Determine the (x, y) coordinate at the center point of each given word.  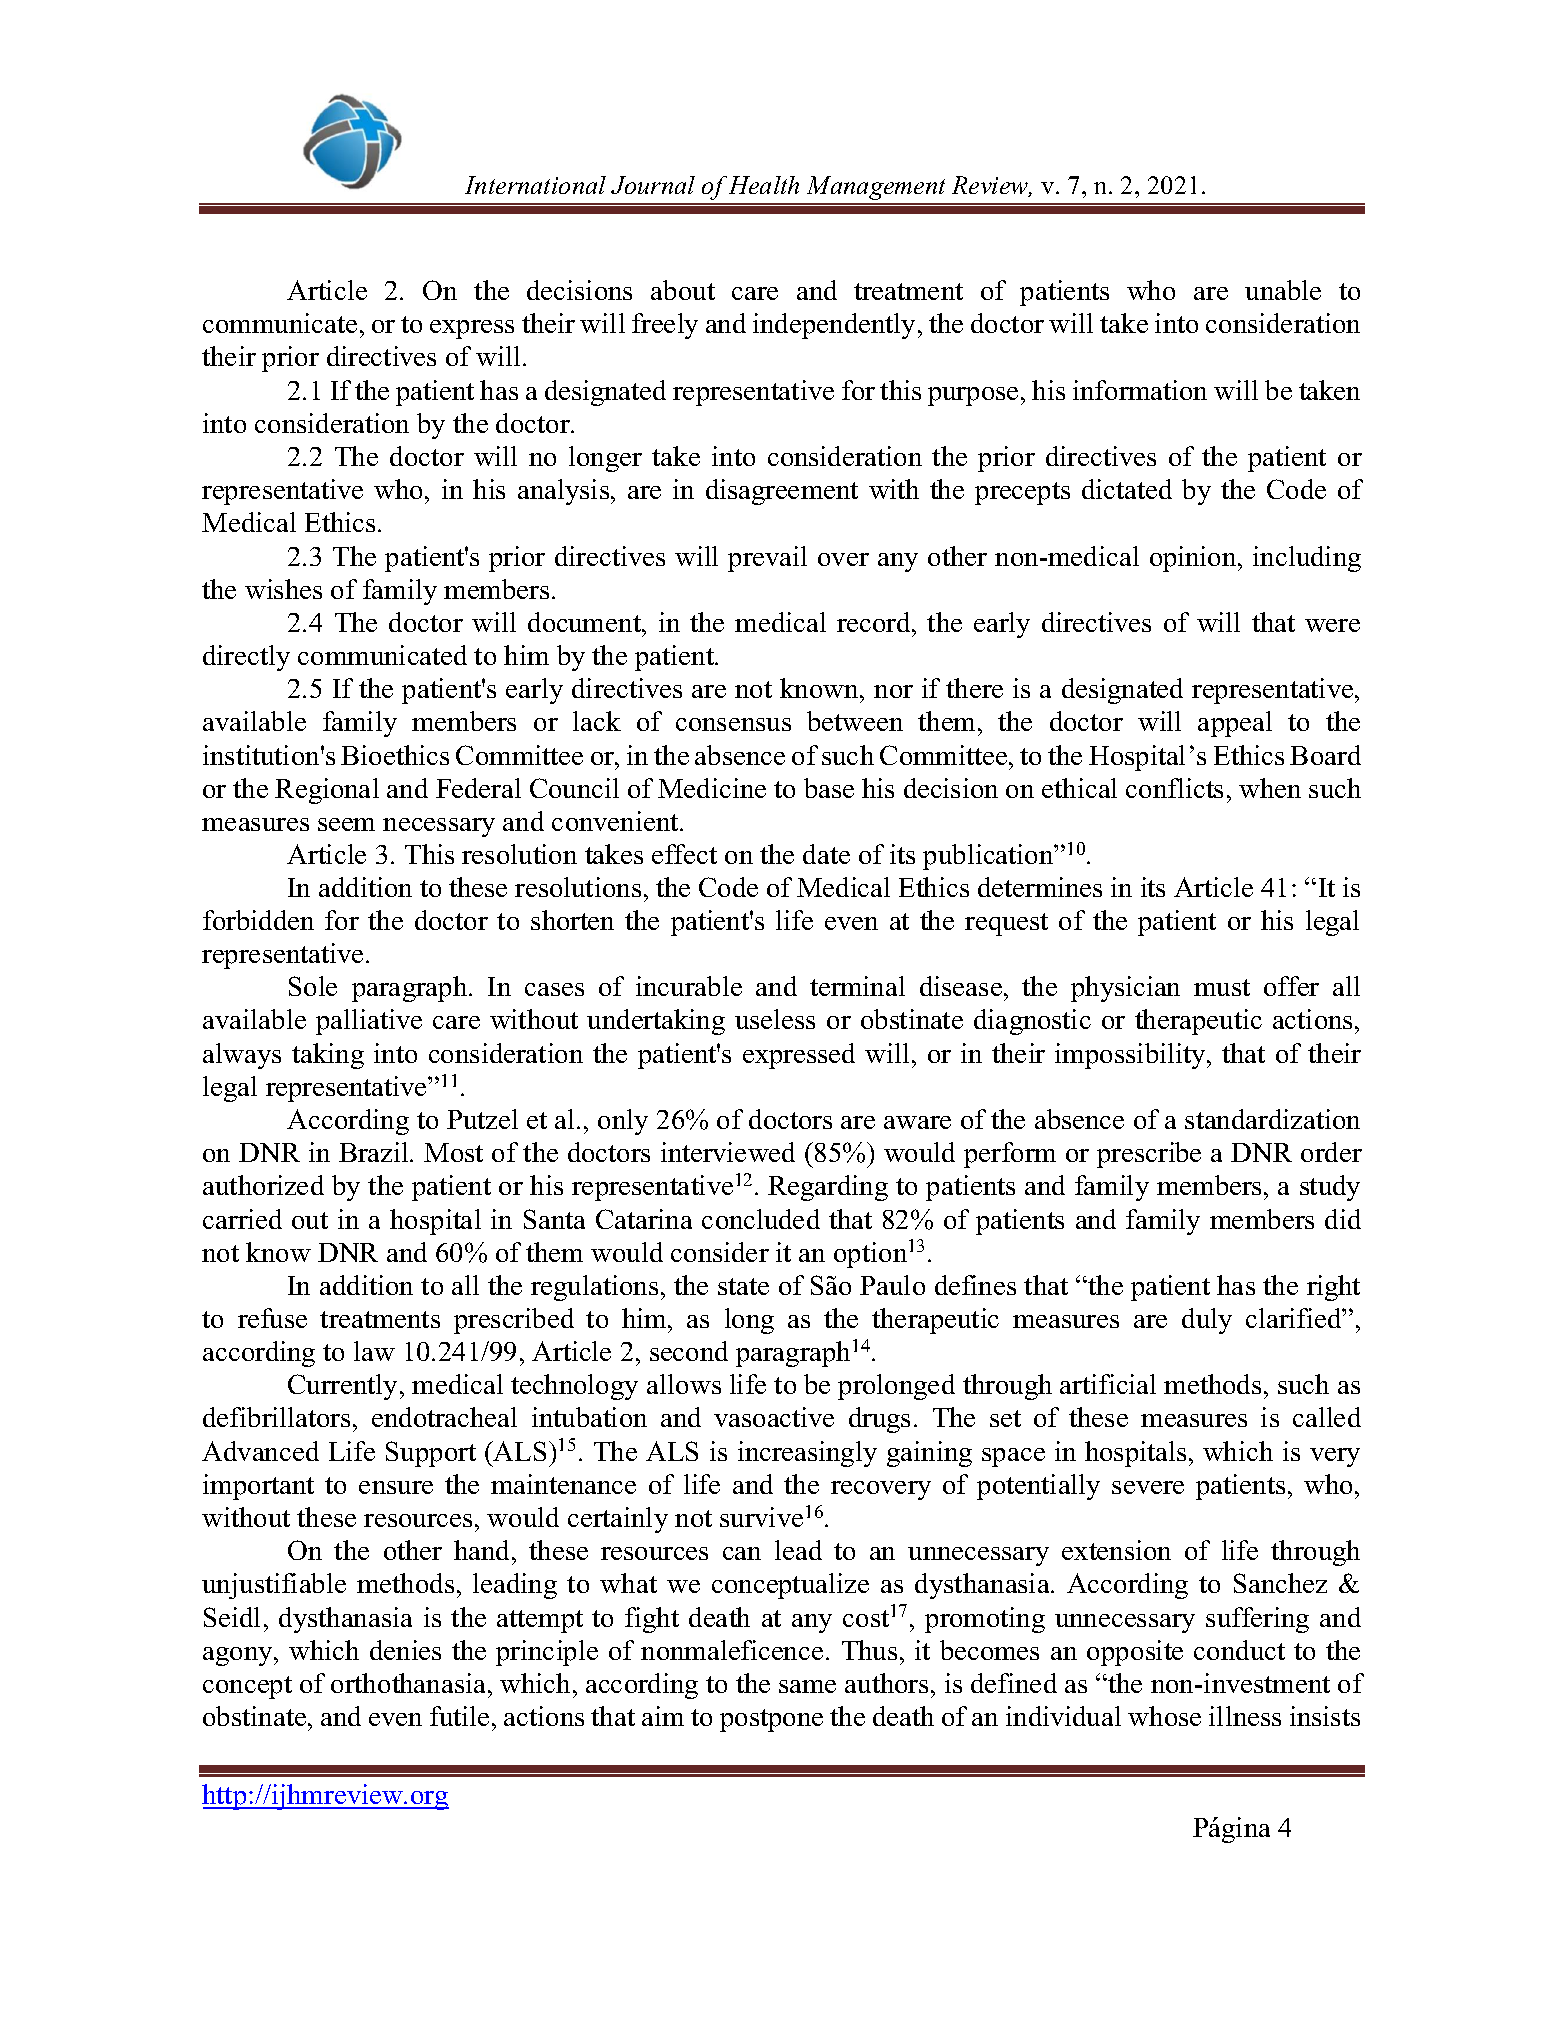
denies (405, 1650)
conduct (1239, 1650)
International (535, 185)
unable (1283, 290)
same (807, 1686)
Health (764, 185)
